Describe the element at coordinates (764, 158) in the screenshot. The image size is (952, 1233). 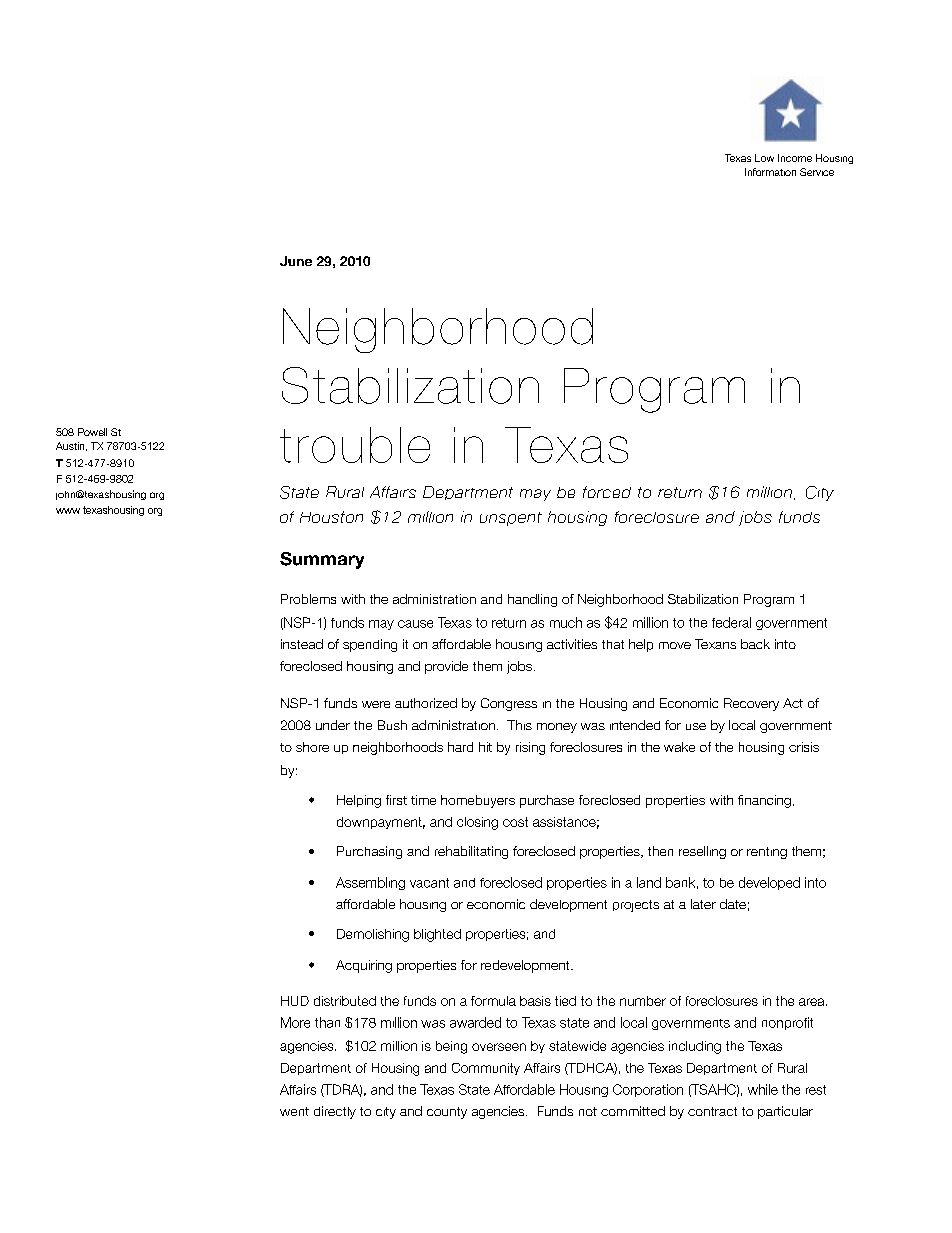
I see `Low` at that location.
